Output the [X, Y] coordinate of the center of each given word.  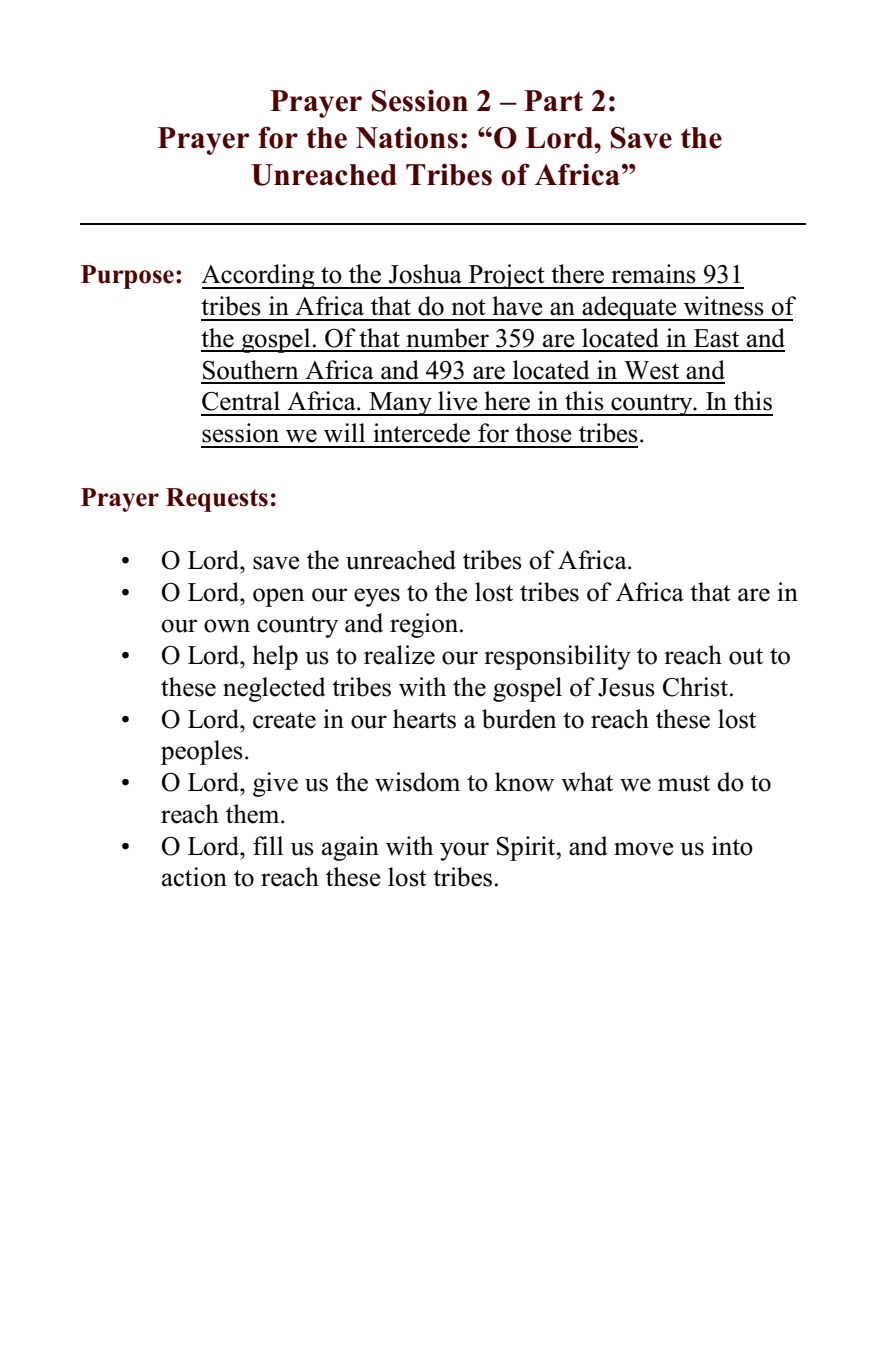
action [194, 877]
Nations [407, 138]
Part [553, 100]
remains [653, 274]
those [543, 433]
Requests [217, 500]
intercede [421, 433]
